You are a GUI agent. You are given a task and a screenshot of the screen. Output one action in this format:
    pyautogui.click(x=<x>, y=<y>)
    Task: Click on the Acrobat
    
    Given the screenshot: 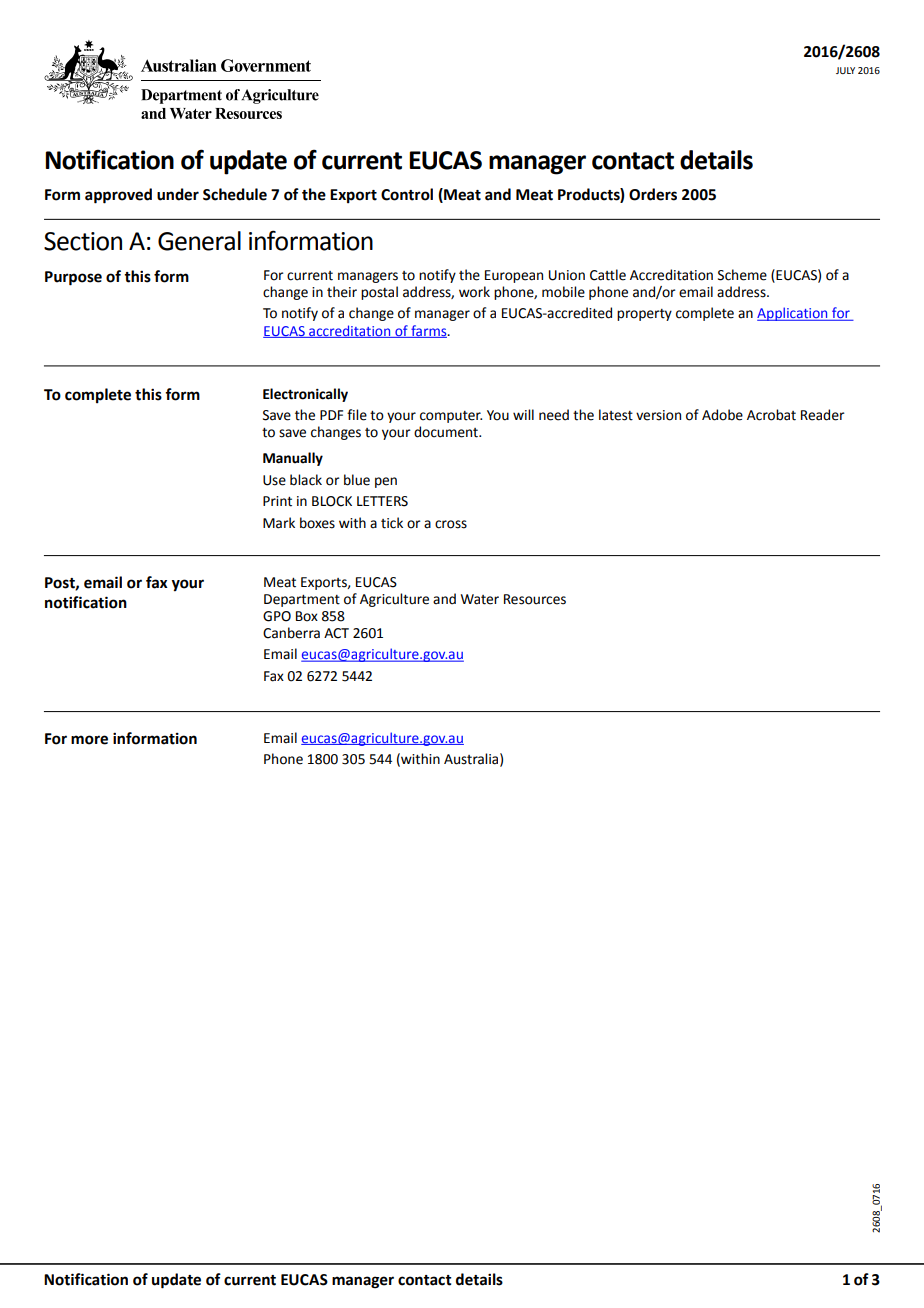 What is the action you would take?
    pyautogui.click(x=771, y=415)
